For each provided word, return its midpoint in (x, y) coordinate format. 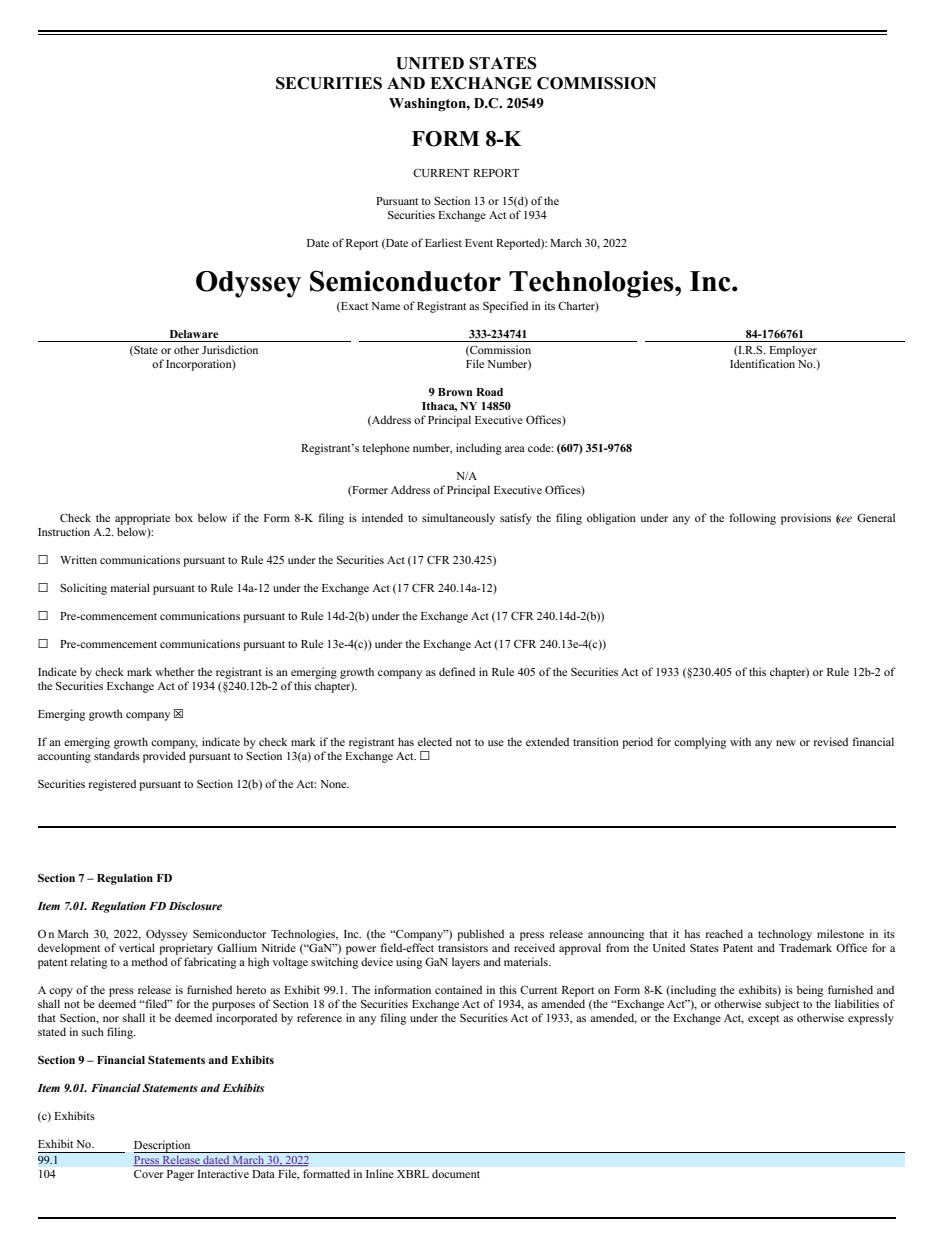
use (496, 743)
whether (175, 671)
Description (163, 1146)
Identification (762, 363)
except (763, 1020)
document (456, 1173)
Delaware (194, 334)
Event (479, 243)
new (786, 743)
